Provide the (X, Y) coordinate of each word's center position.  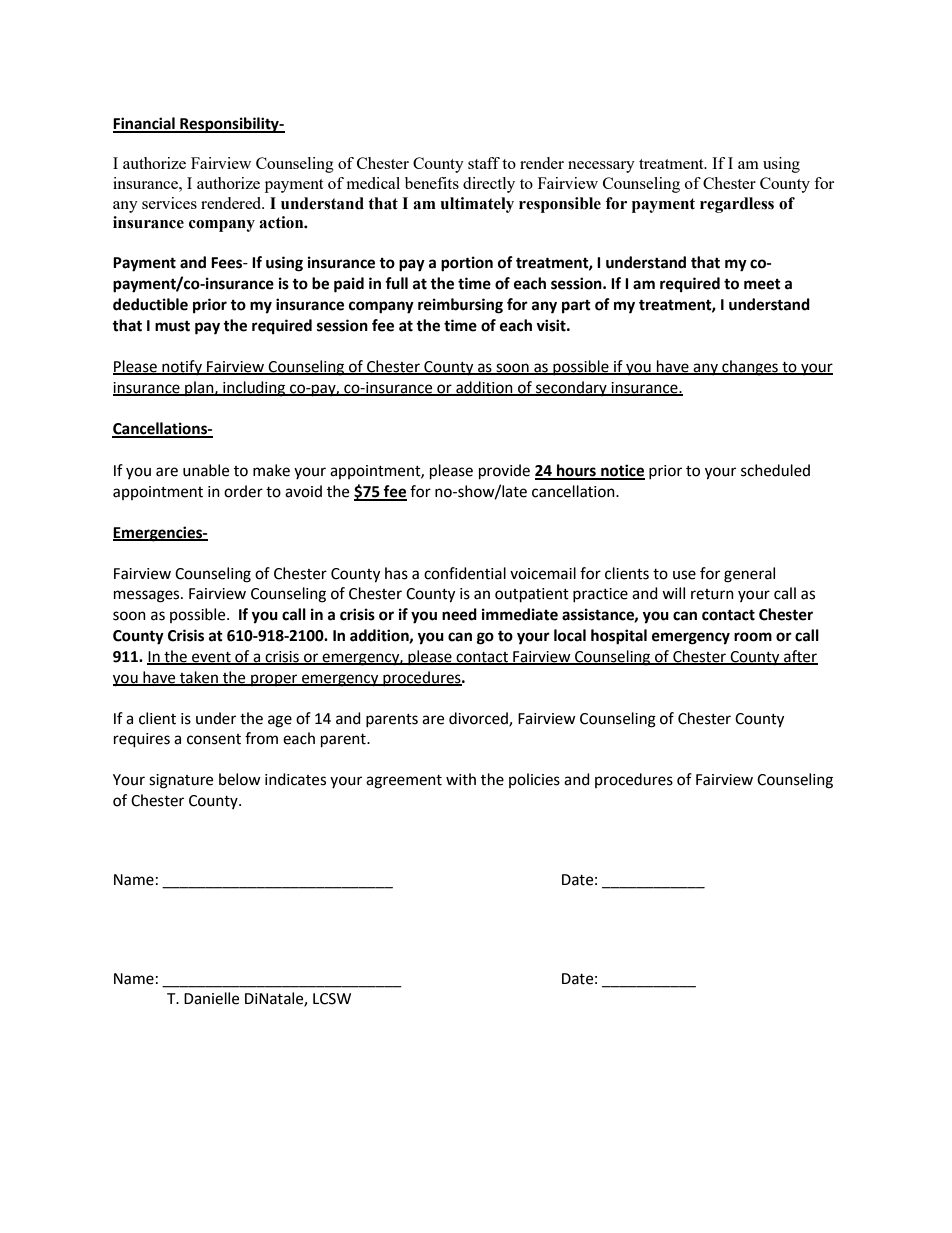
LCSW (332, 999)
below (240, 779)
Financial (145, 124)
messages (148, 596)
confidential (465, 573)
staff (484, 163)
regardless (737, 205)
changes (750, 368)
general (749, 575)
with (461, 779)
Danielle (211, 998)
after (800, 657)
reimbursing (460, 306)
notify (182, 367)
